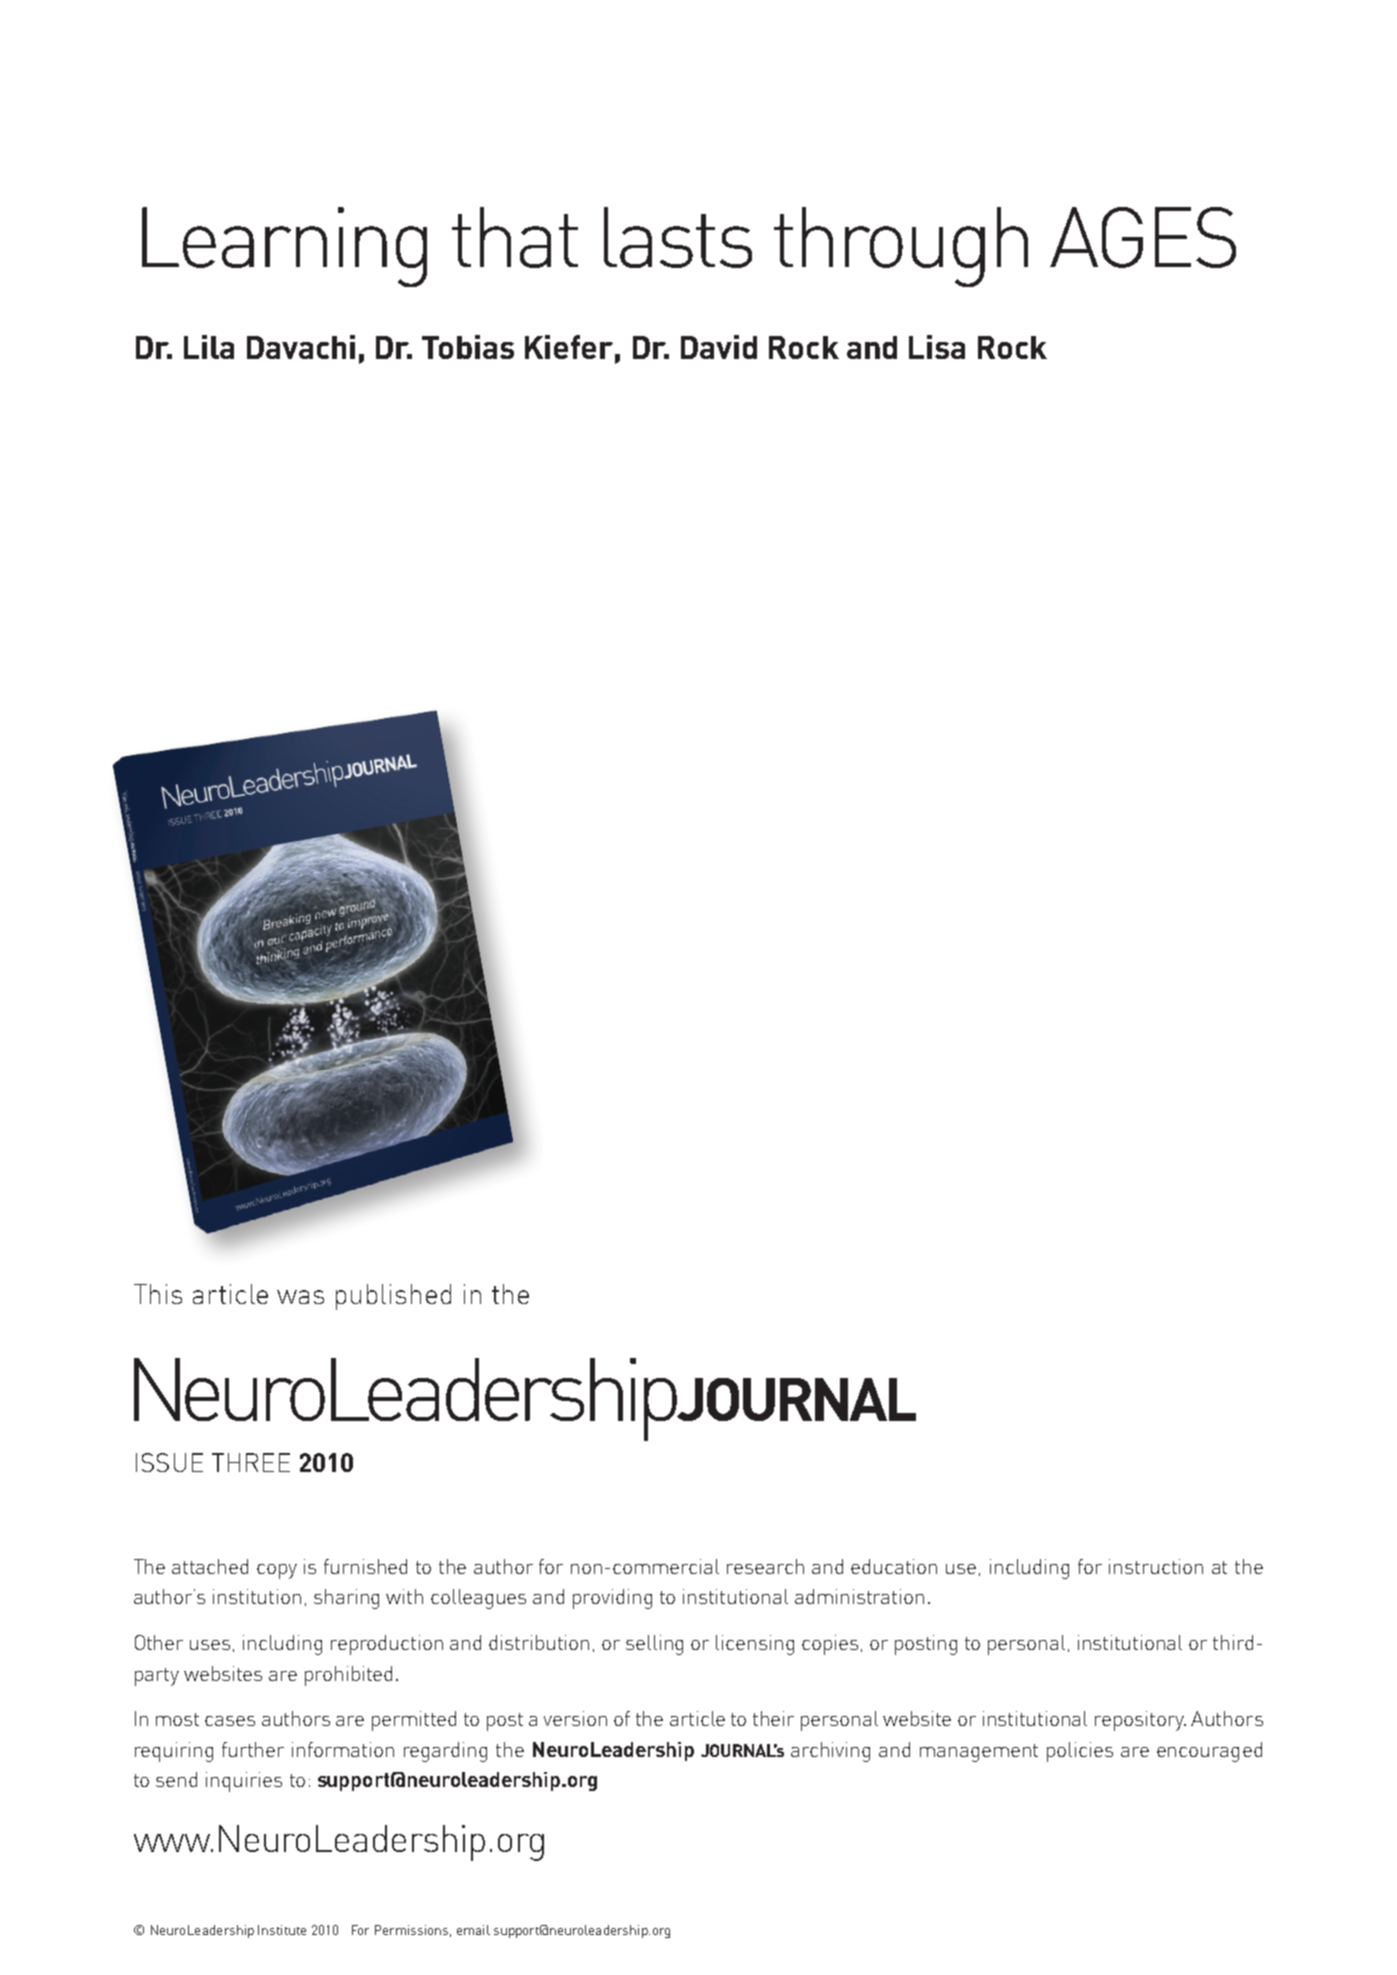 The height and width of the image is (1975, 1397). I want to click on AGES, so click(1143, 237).
